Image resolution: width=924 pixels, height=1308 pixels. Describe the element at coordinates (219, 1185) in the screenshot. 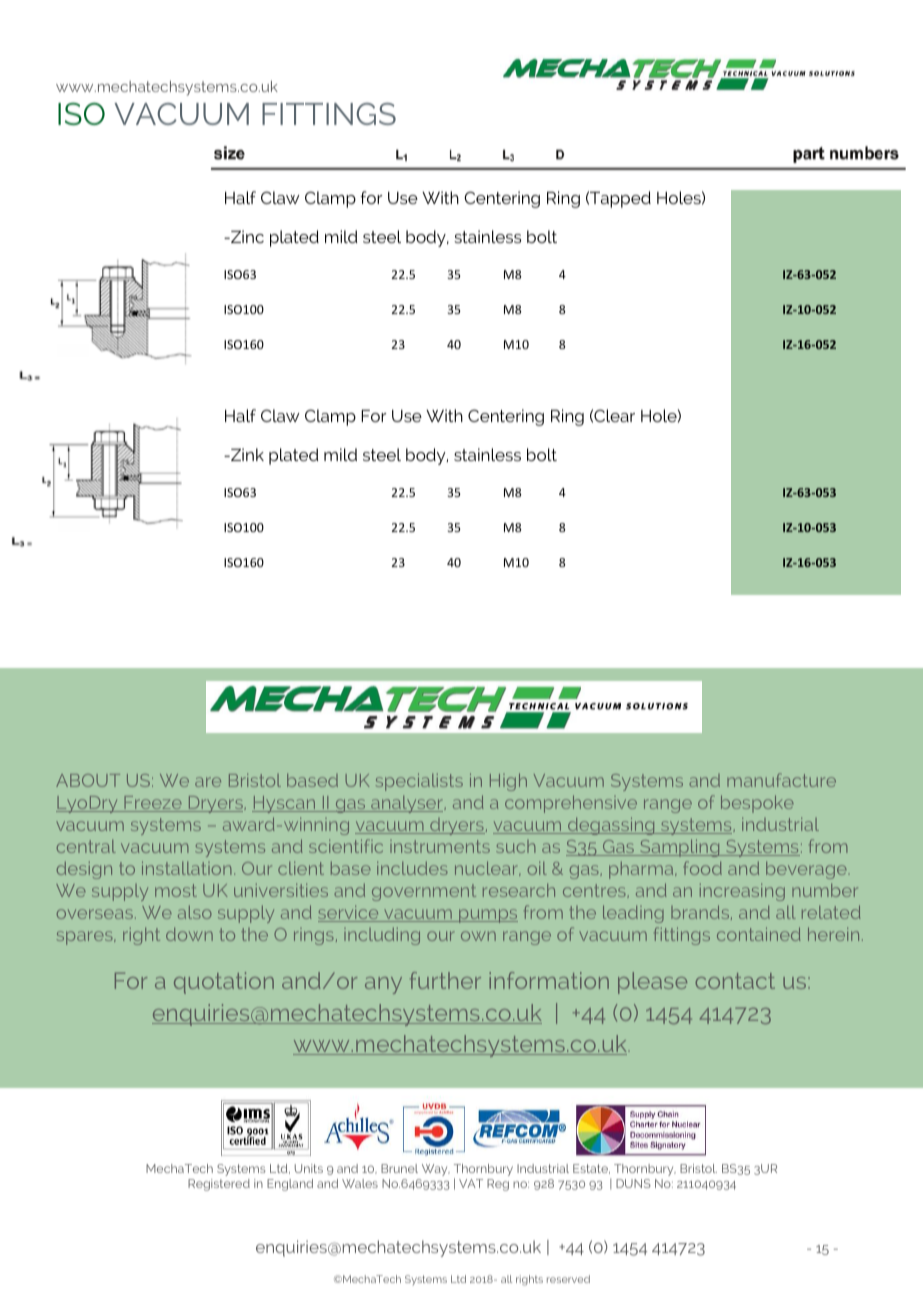

I see `Registered` at that location.
